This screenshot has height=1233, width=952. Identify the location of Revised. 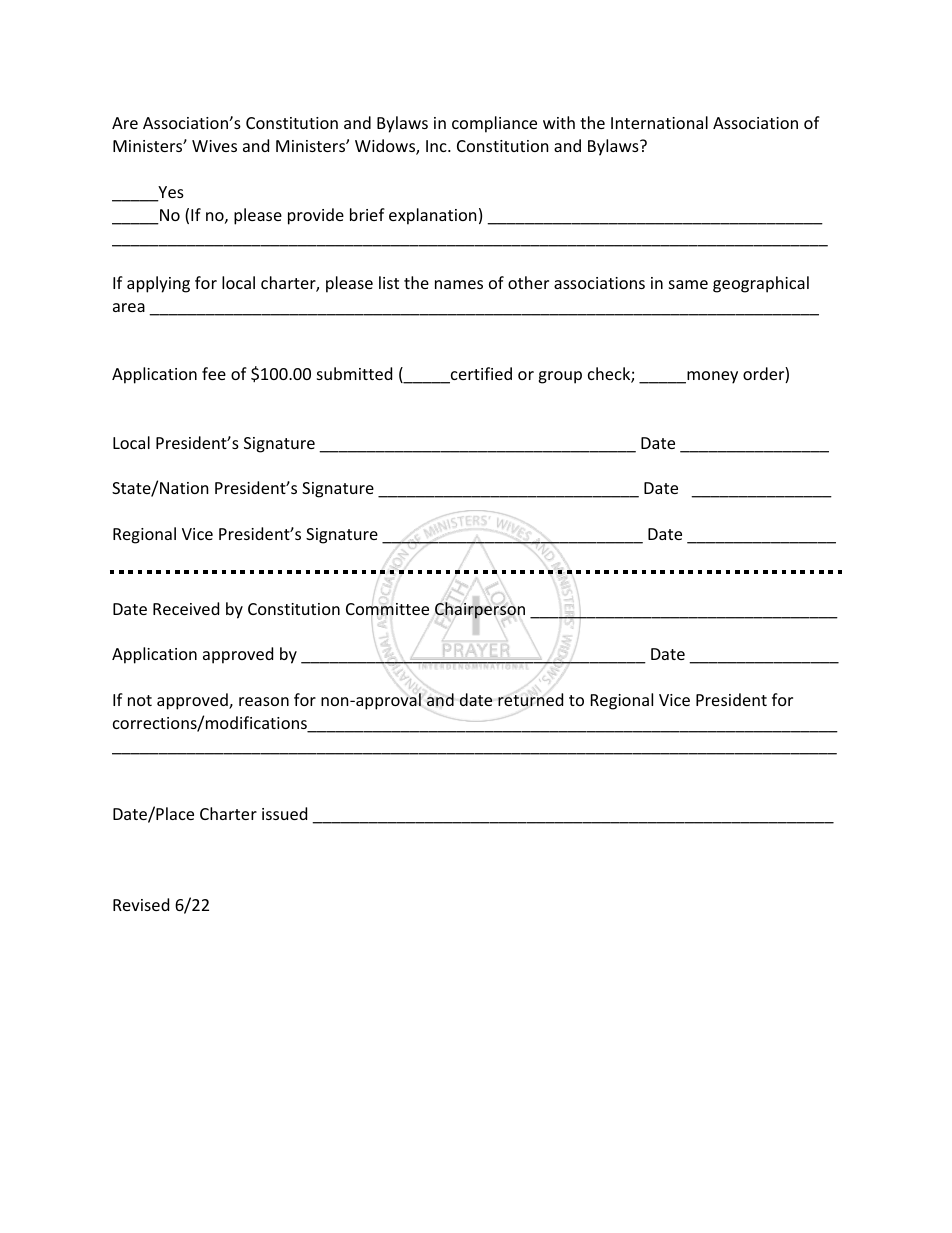
(141, 904).
